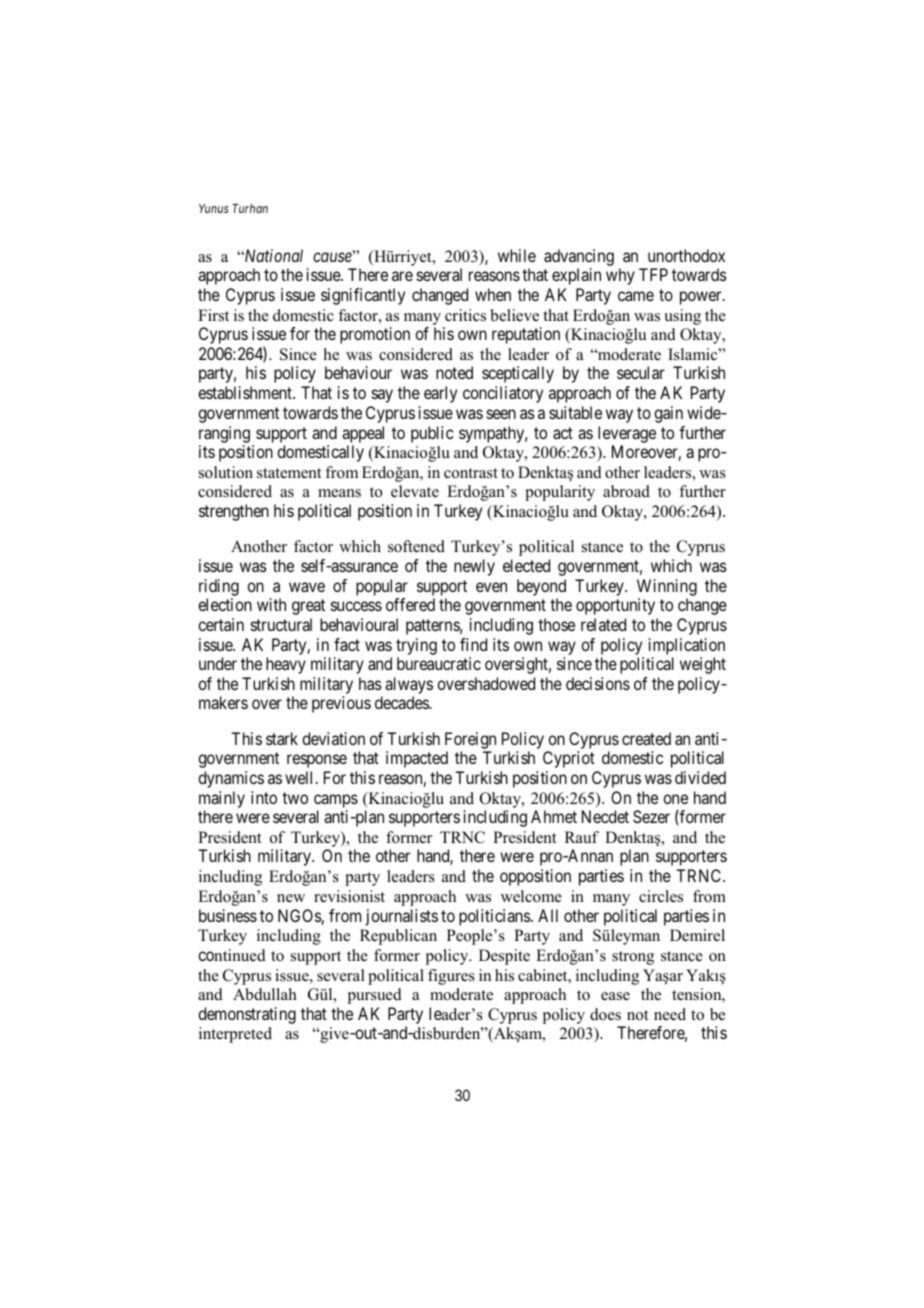 This page has height=1308, width=924. Describe the element at coordinates (451, 977) in the page. I see `figures` at that location.
